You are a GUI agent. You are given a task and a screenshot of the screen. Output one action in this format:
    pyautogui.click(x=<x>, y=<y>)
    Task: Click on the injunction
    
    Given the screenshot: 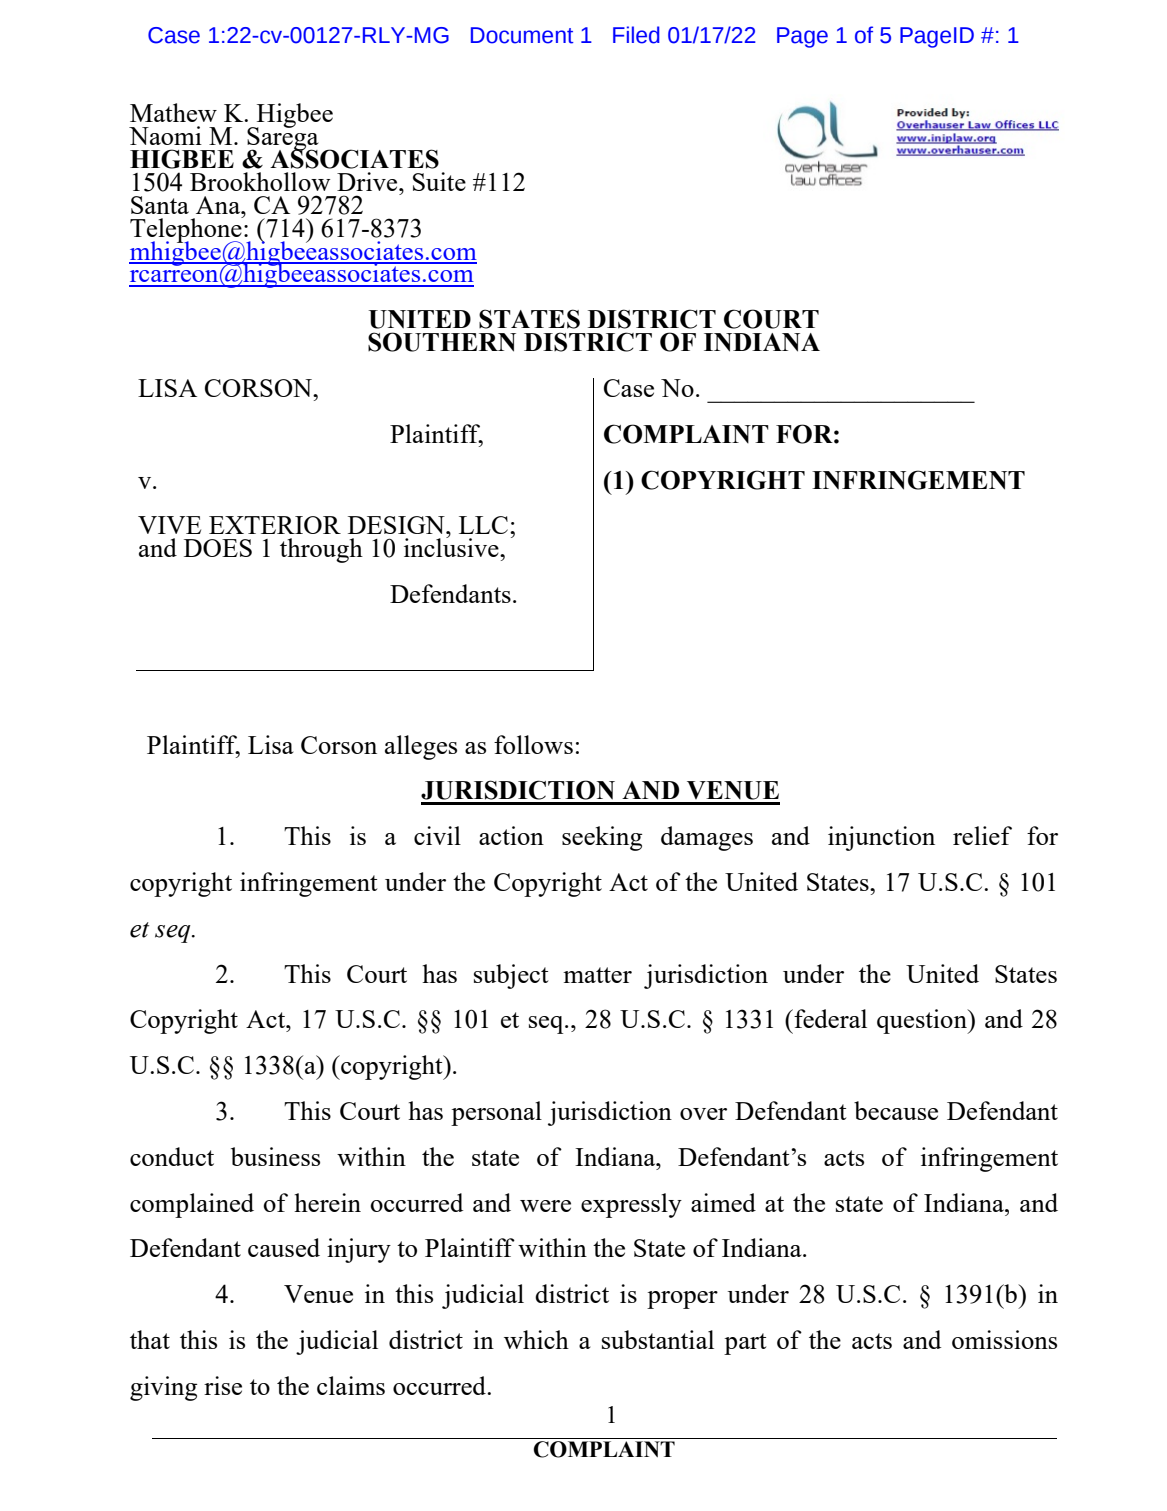 What is the action you would take?
    pyautogui.click(x=881, y=838)
